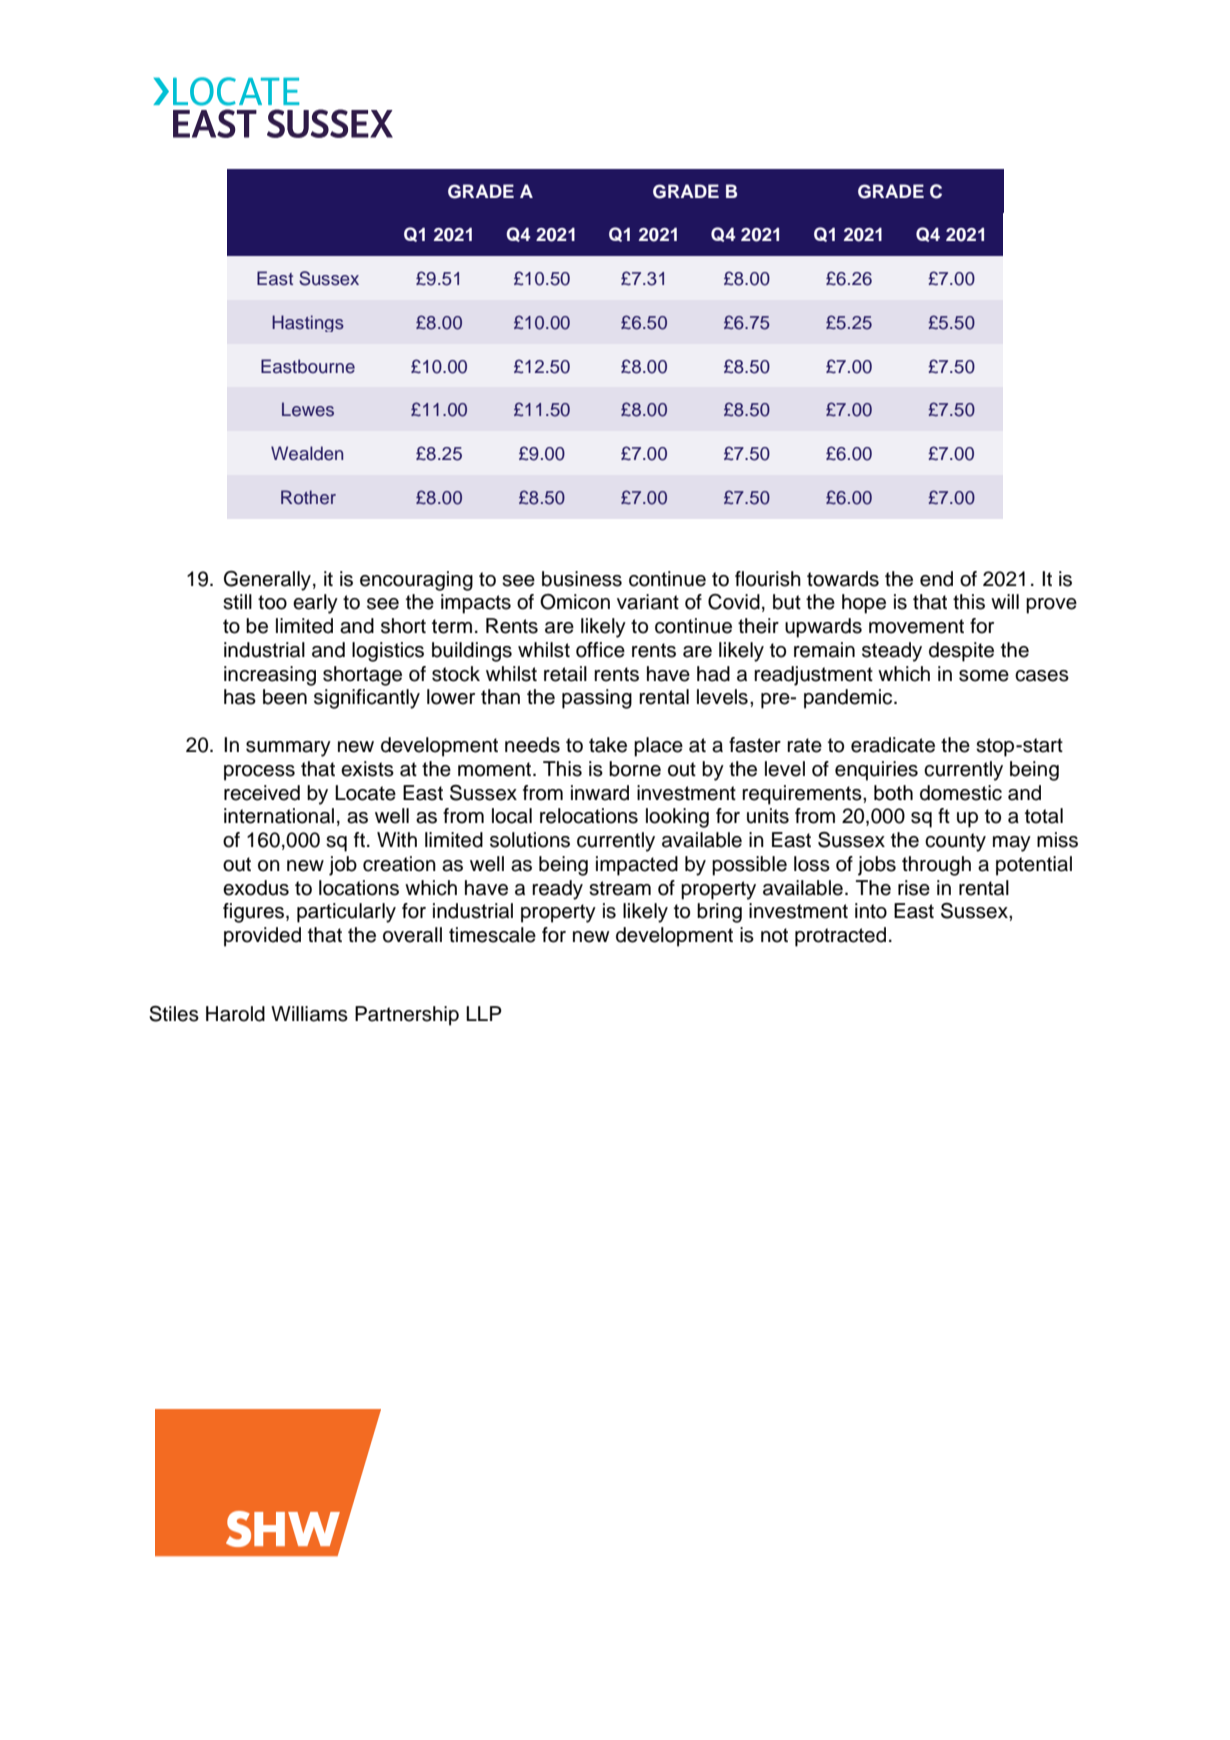  What do you see at coordinates (235, 1014) in the image?
I see `Harold` at bounding box center [235, 1014].
